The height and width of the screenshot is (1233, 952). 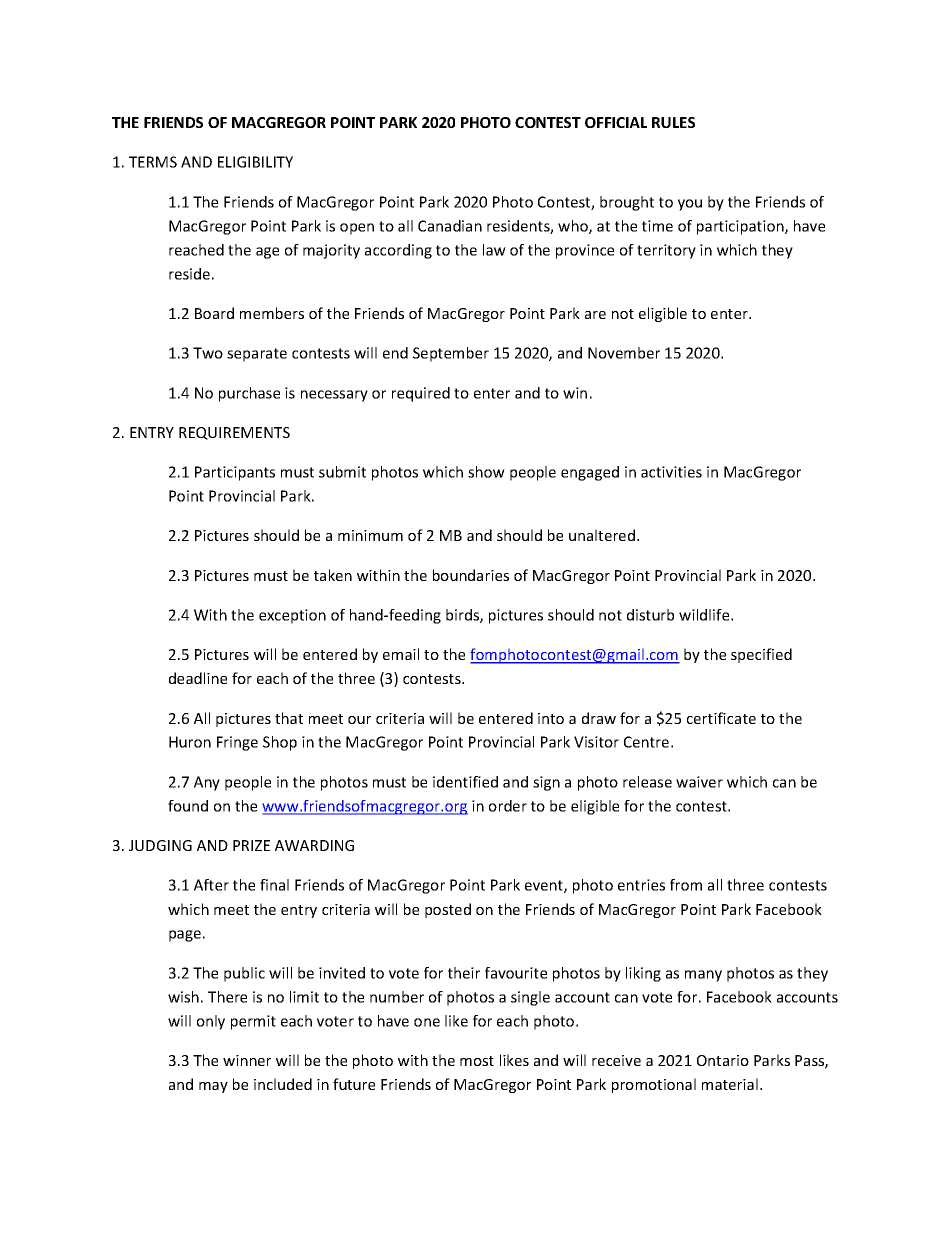 I want to click on winner, so click(x=247, y=1060).
